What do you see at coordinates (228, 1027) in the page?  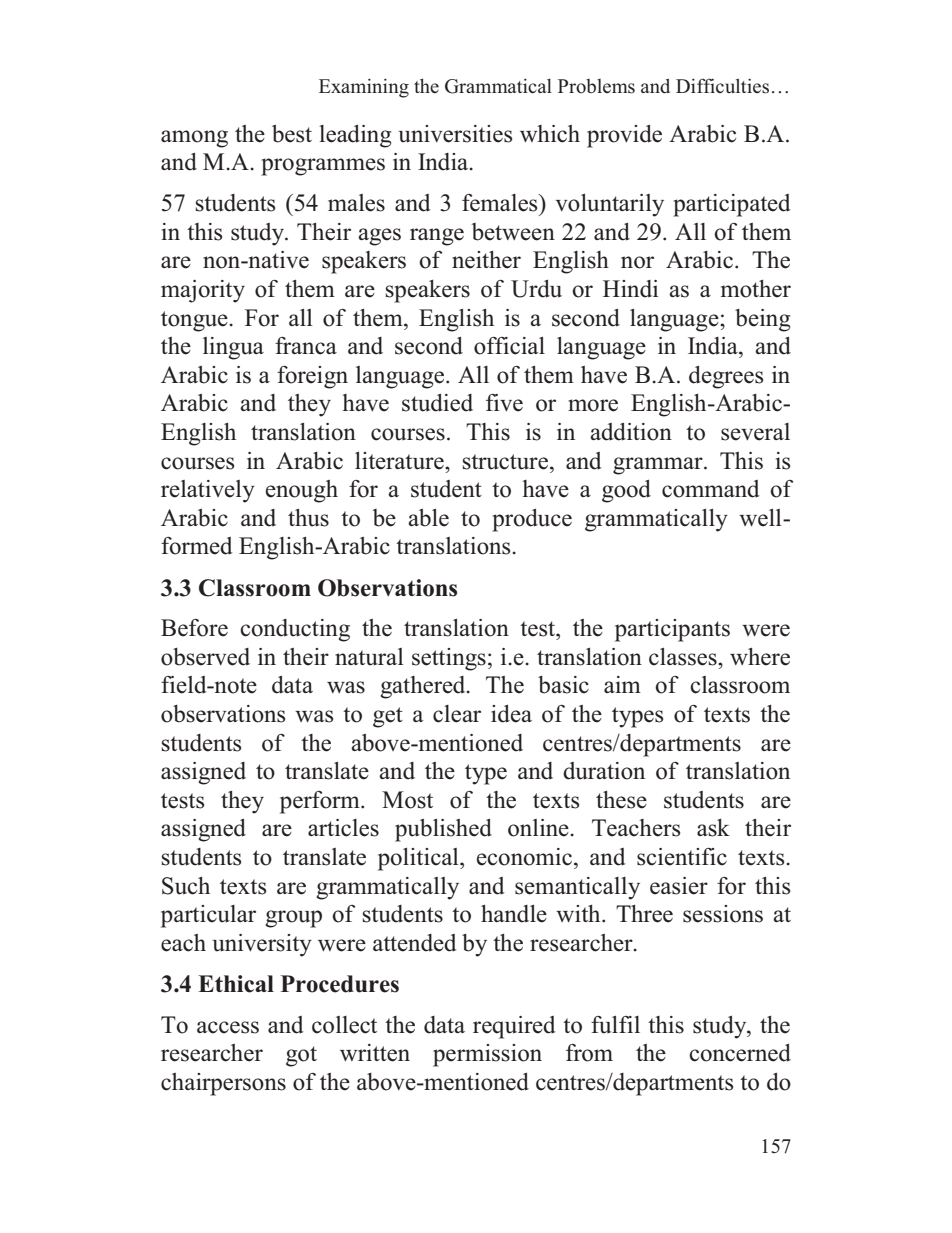 I see `access` at bounding box center [228, 1027].
